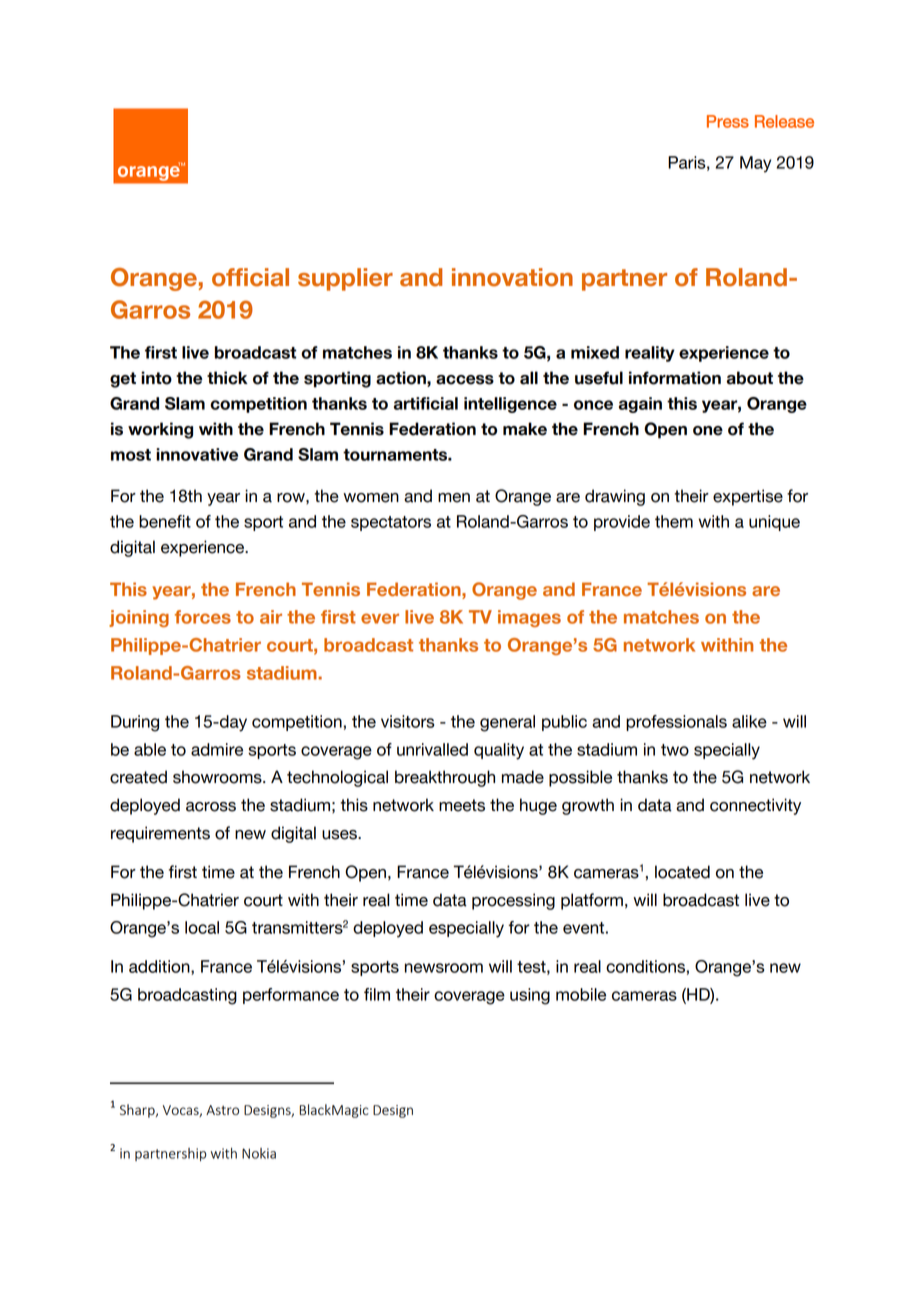  Describe the element at coordinates (581, 994) in the image. I see `mobile` at that location.
